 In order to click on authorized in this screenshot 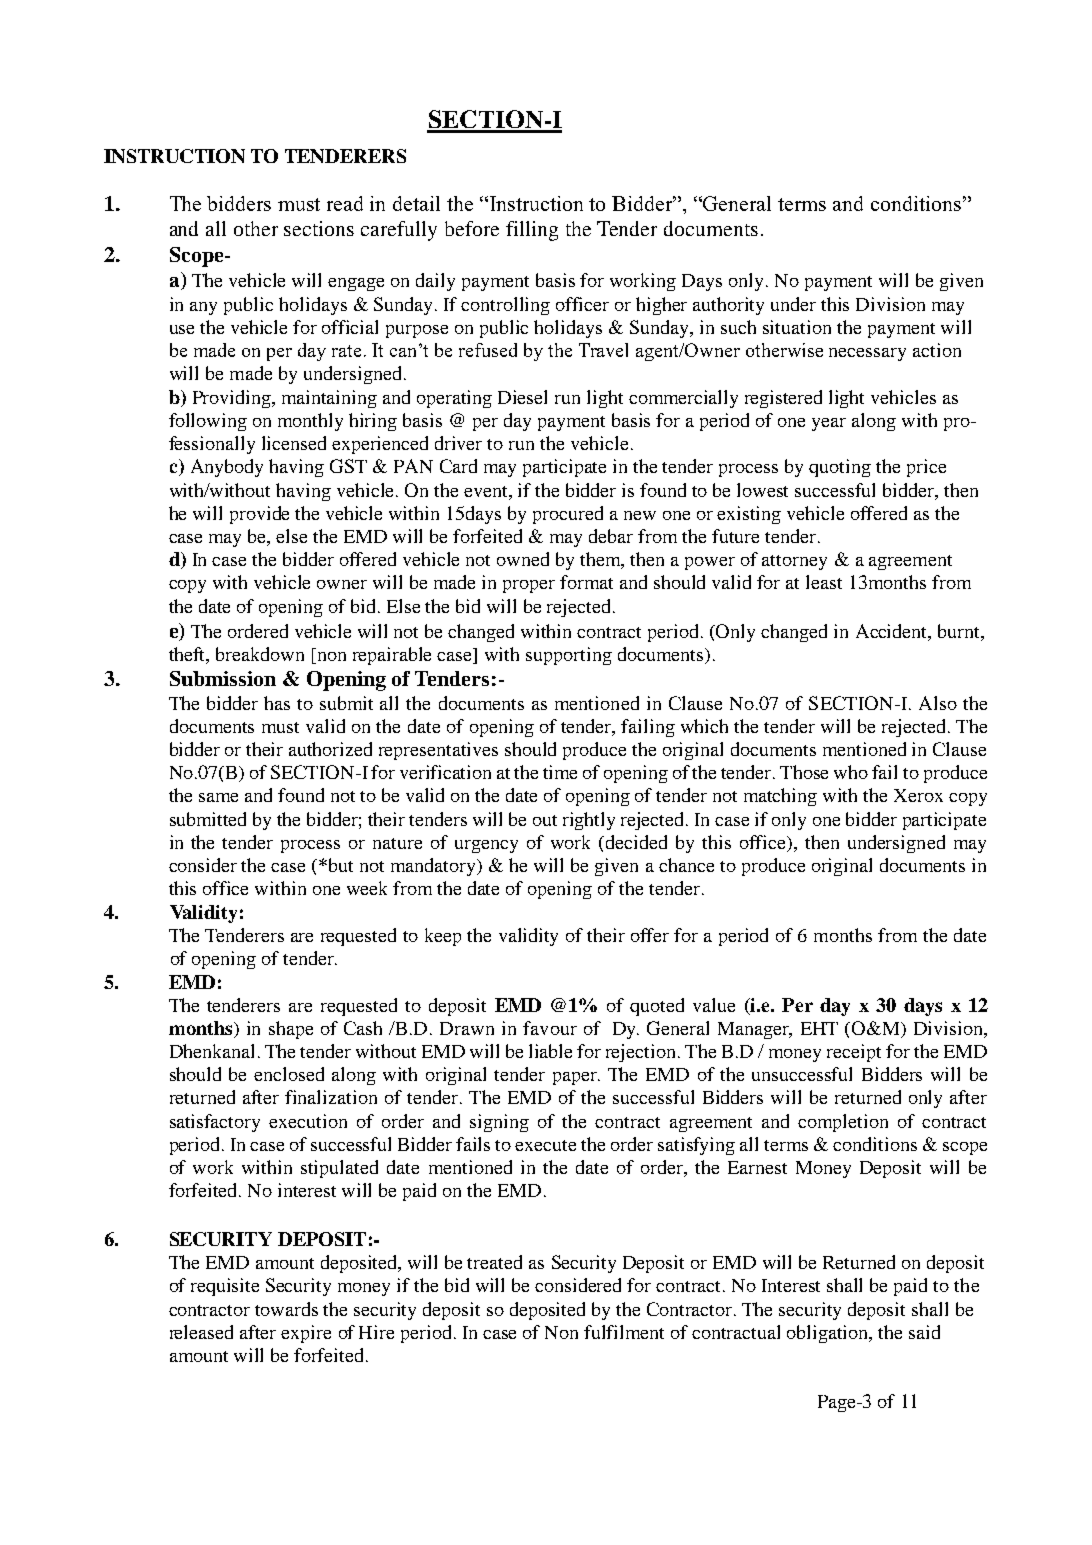, I will do `click(330, 749)`.
